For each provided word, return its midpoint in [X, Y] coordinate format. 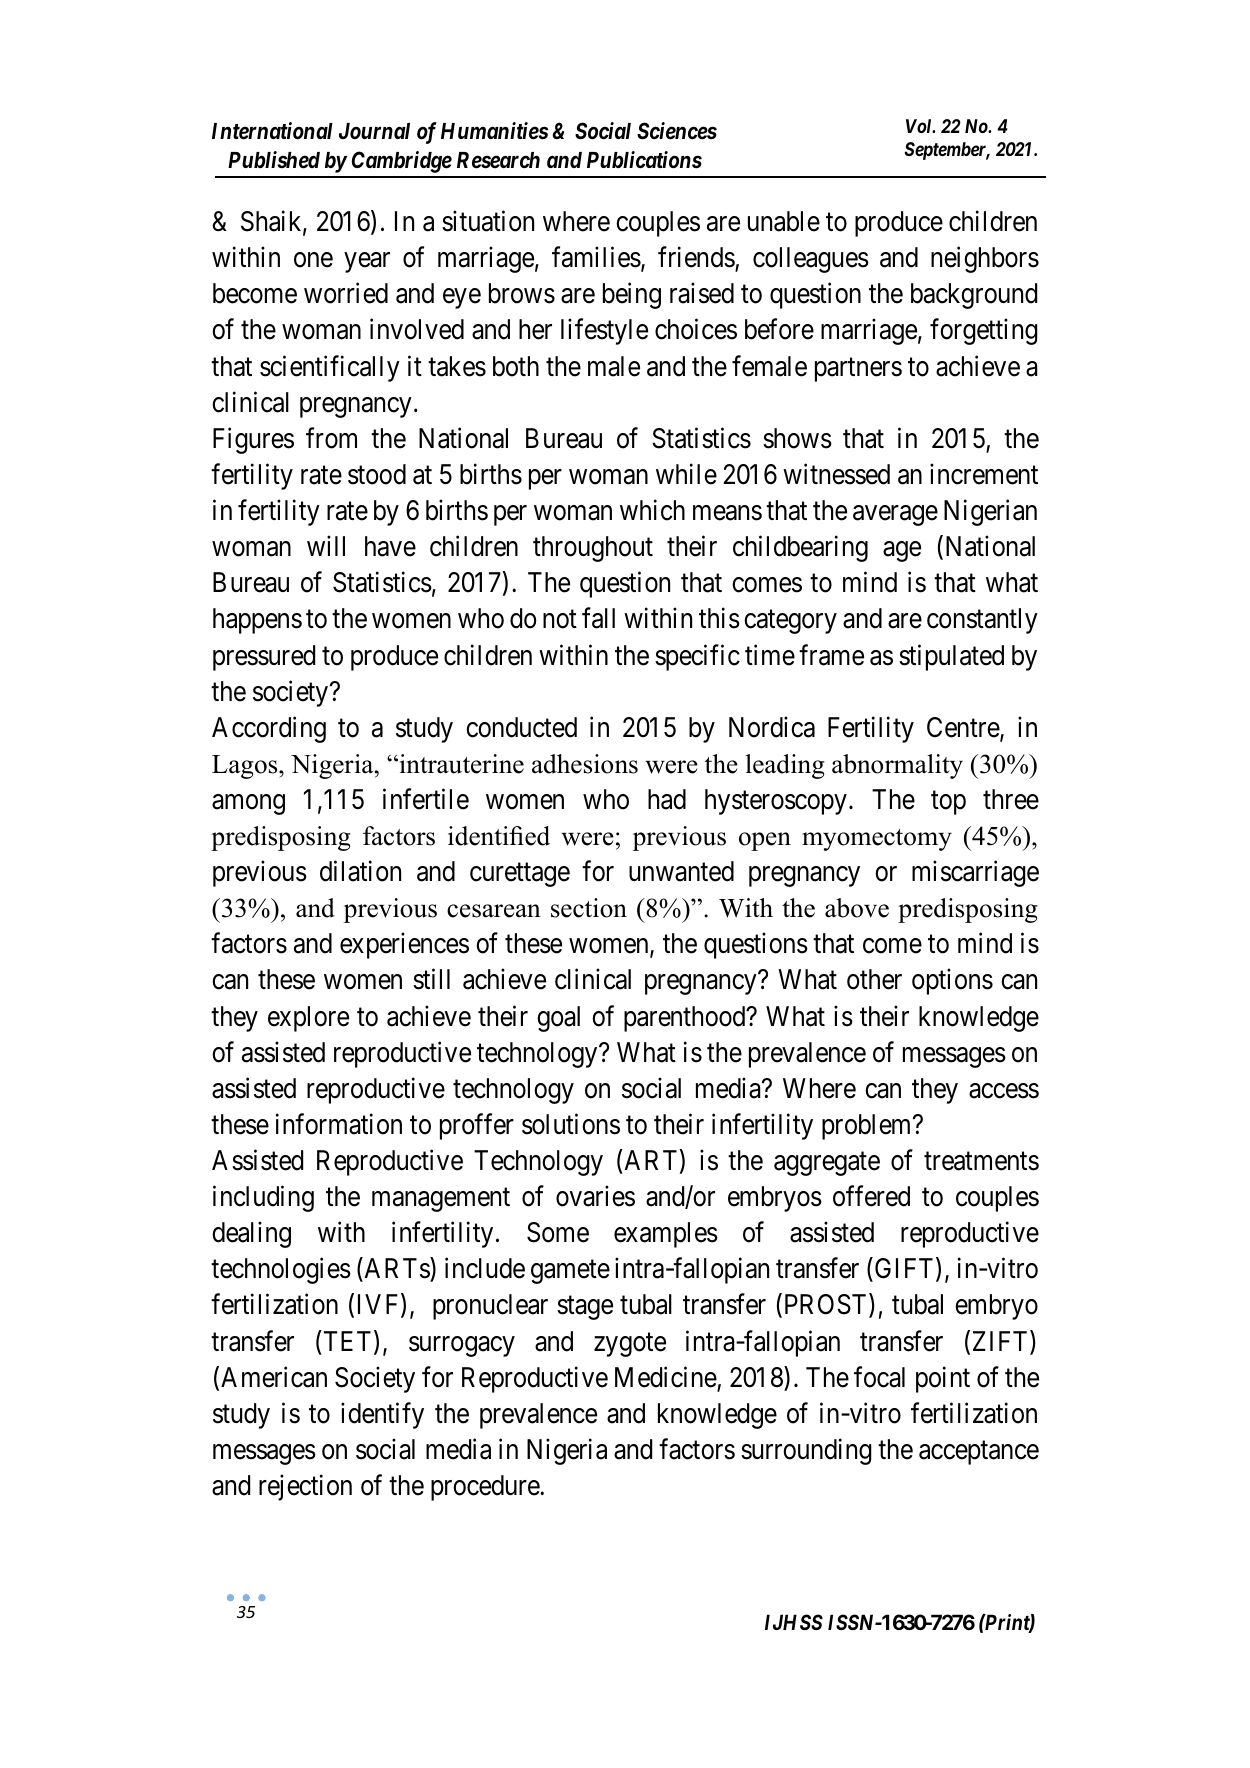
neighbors [985, 260]
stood [377, 474]
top [948, 803]
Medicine [666, 1377]
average [895, 516]
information [339, 1124]
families [596, 257]
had [667, 799]
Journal [374, 131]
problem [868, 1127]
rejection [305, 1487]
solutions [571, 1124]
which [652, 510]
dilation [360, 871]
